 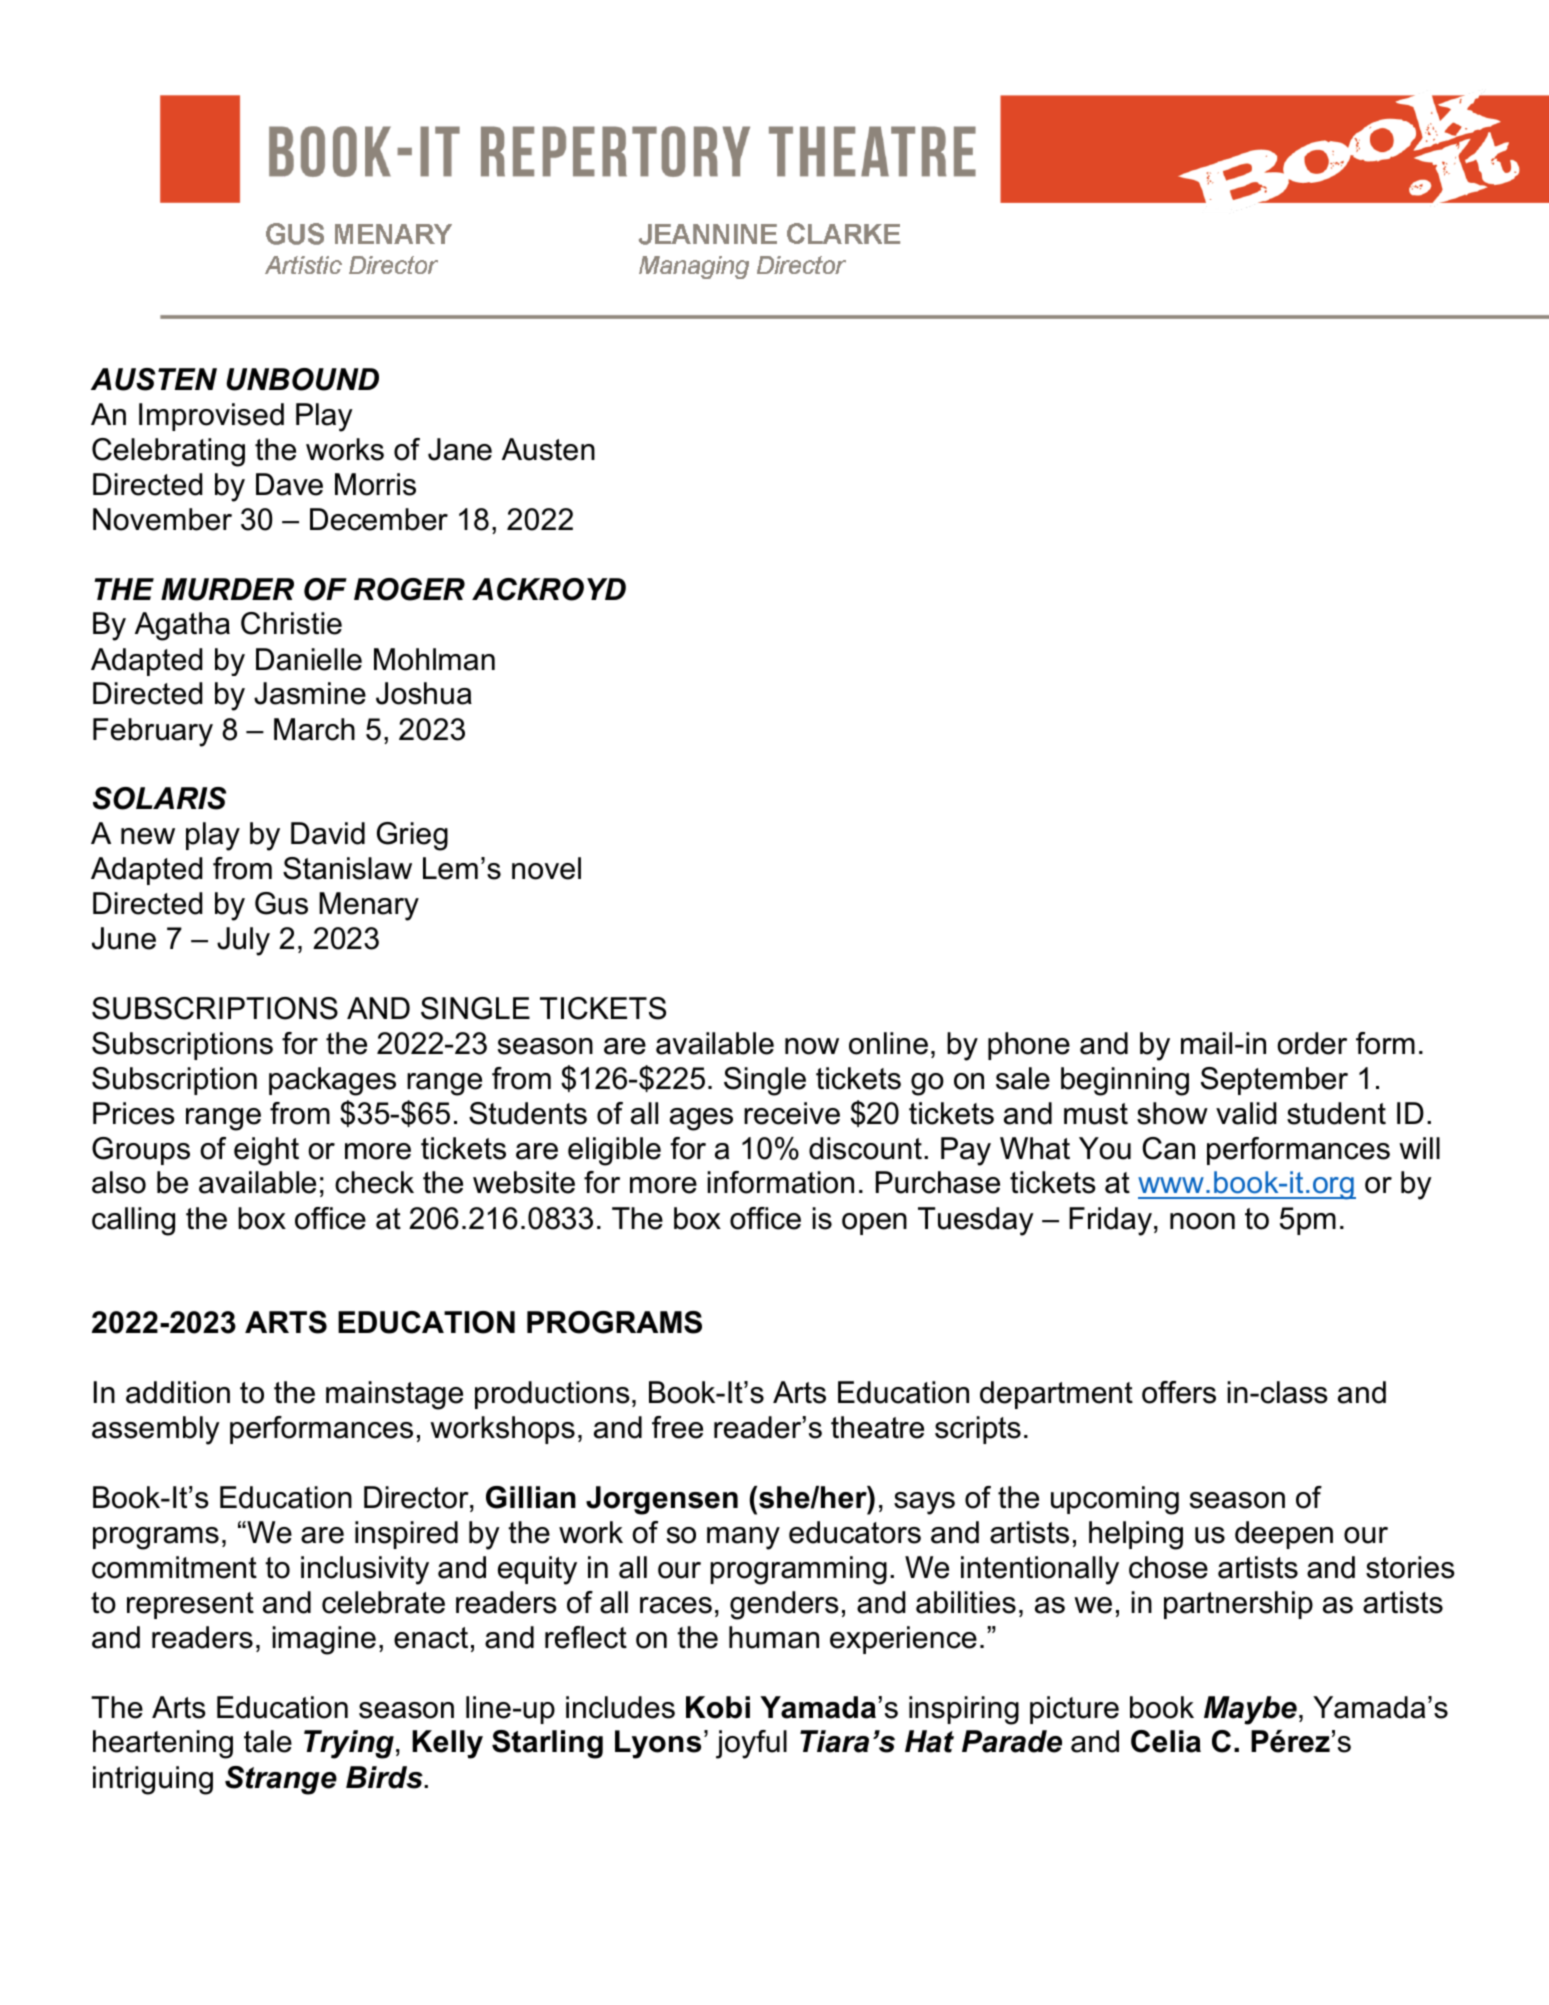 What do you see at coordinates (1274, 1081) in the screenshot?
I see `September` at bounding box center [1274, 1081].
